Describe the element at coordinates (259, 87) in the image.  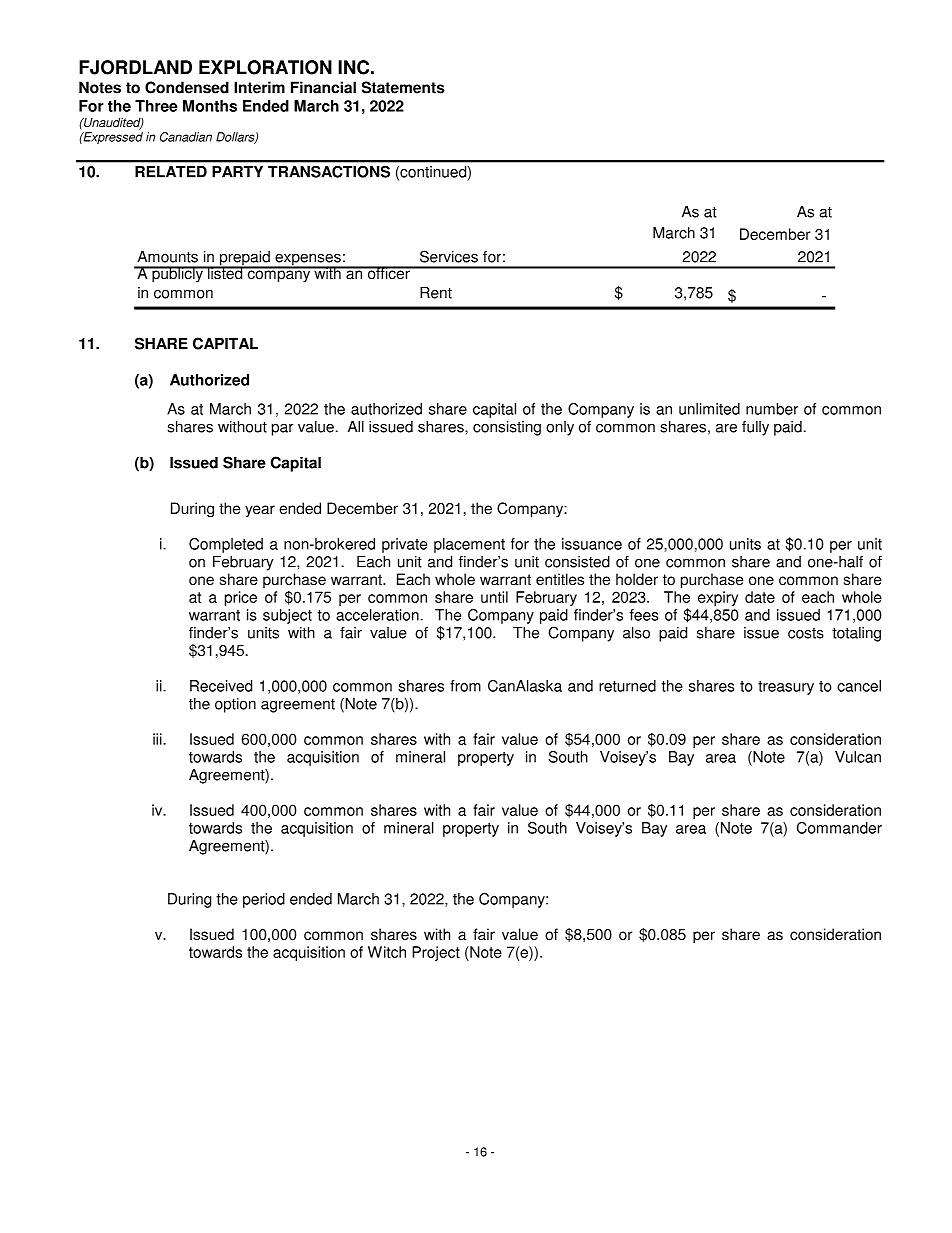
I see `Interim` at that location.
